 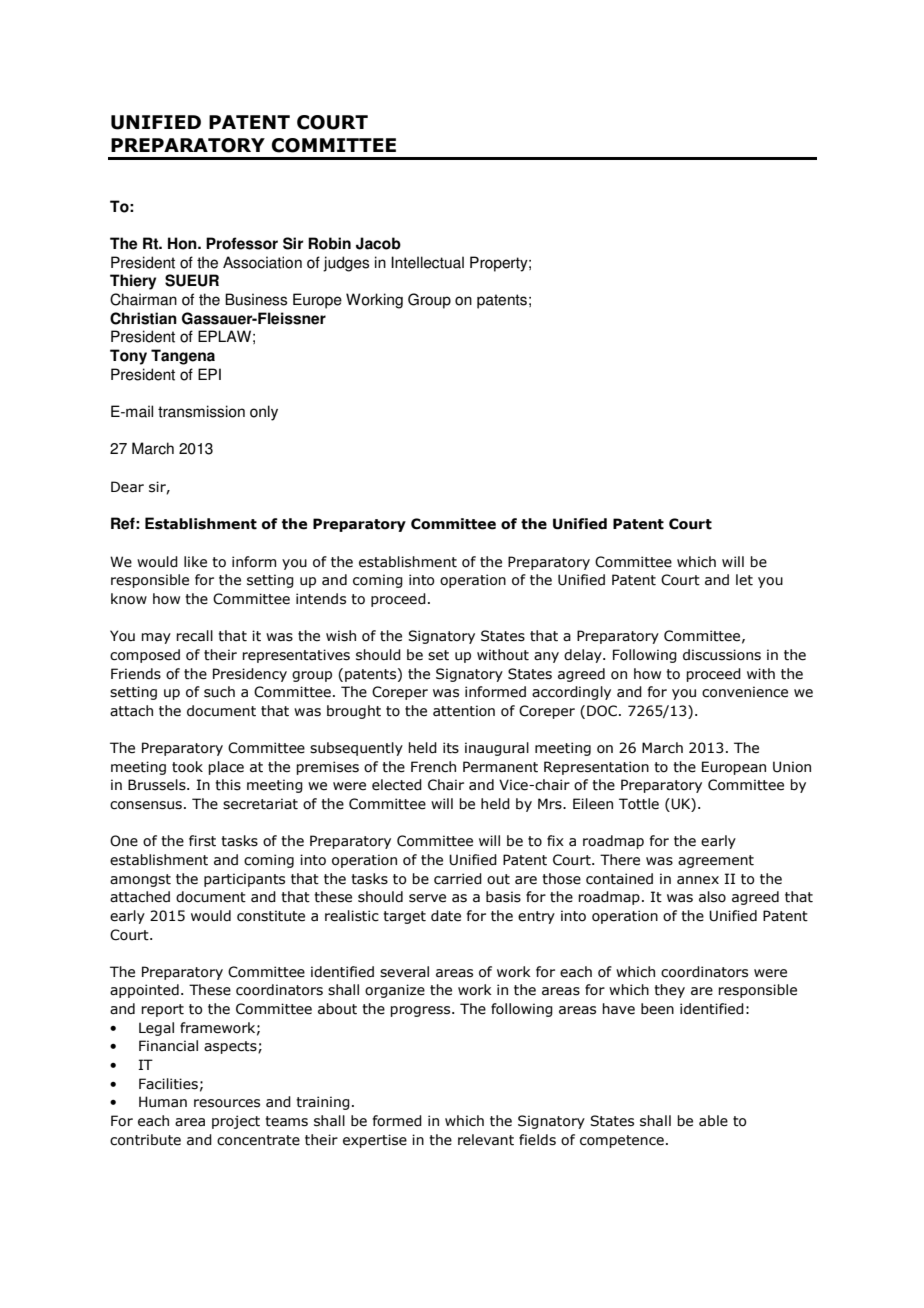 I want to click on agreement, so click(x=716, y=861).
